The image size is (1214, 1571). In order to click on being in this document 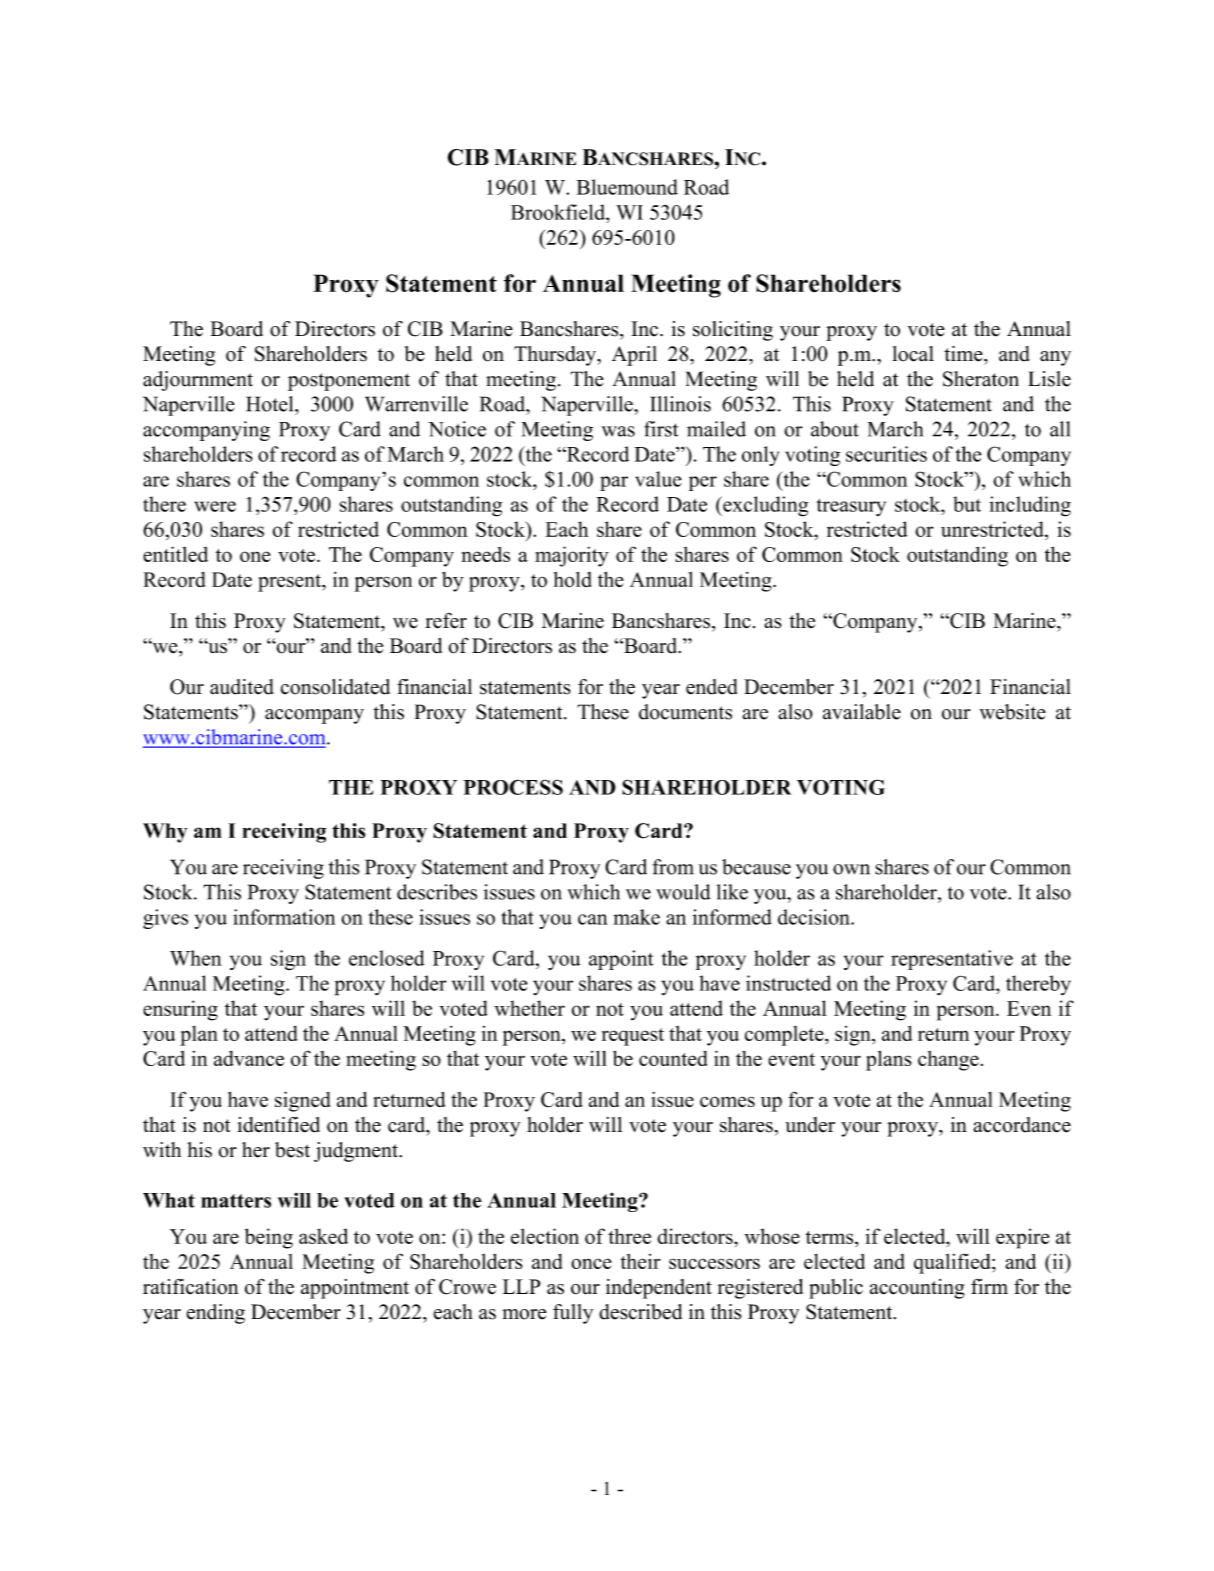, I will do `click(269, 1238)`.
